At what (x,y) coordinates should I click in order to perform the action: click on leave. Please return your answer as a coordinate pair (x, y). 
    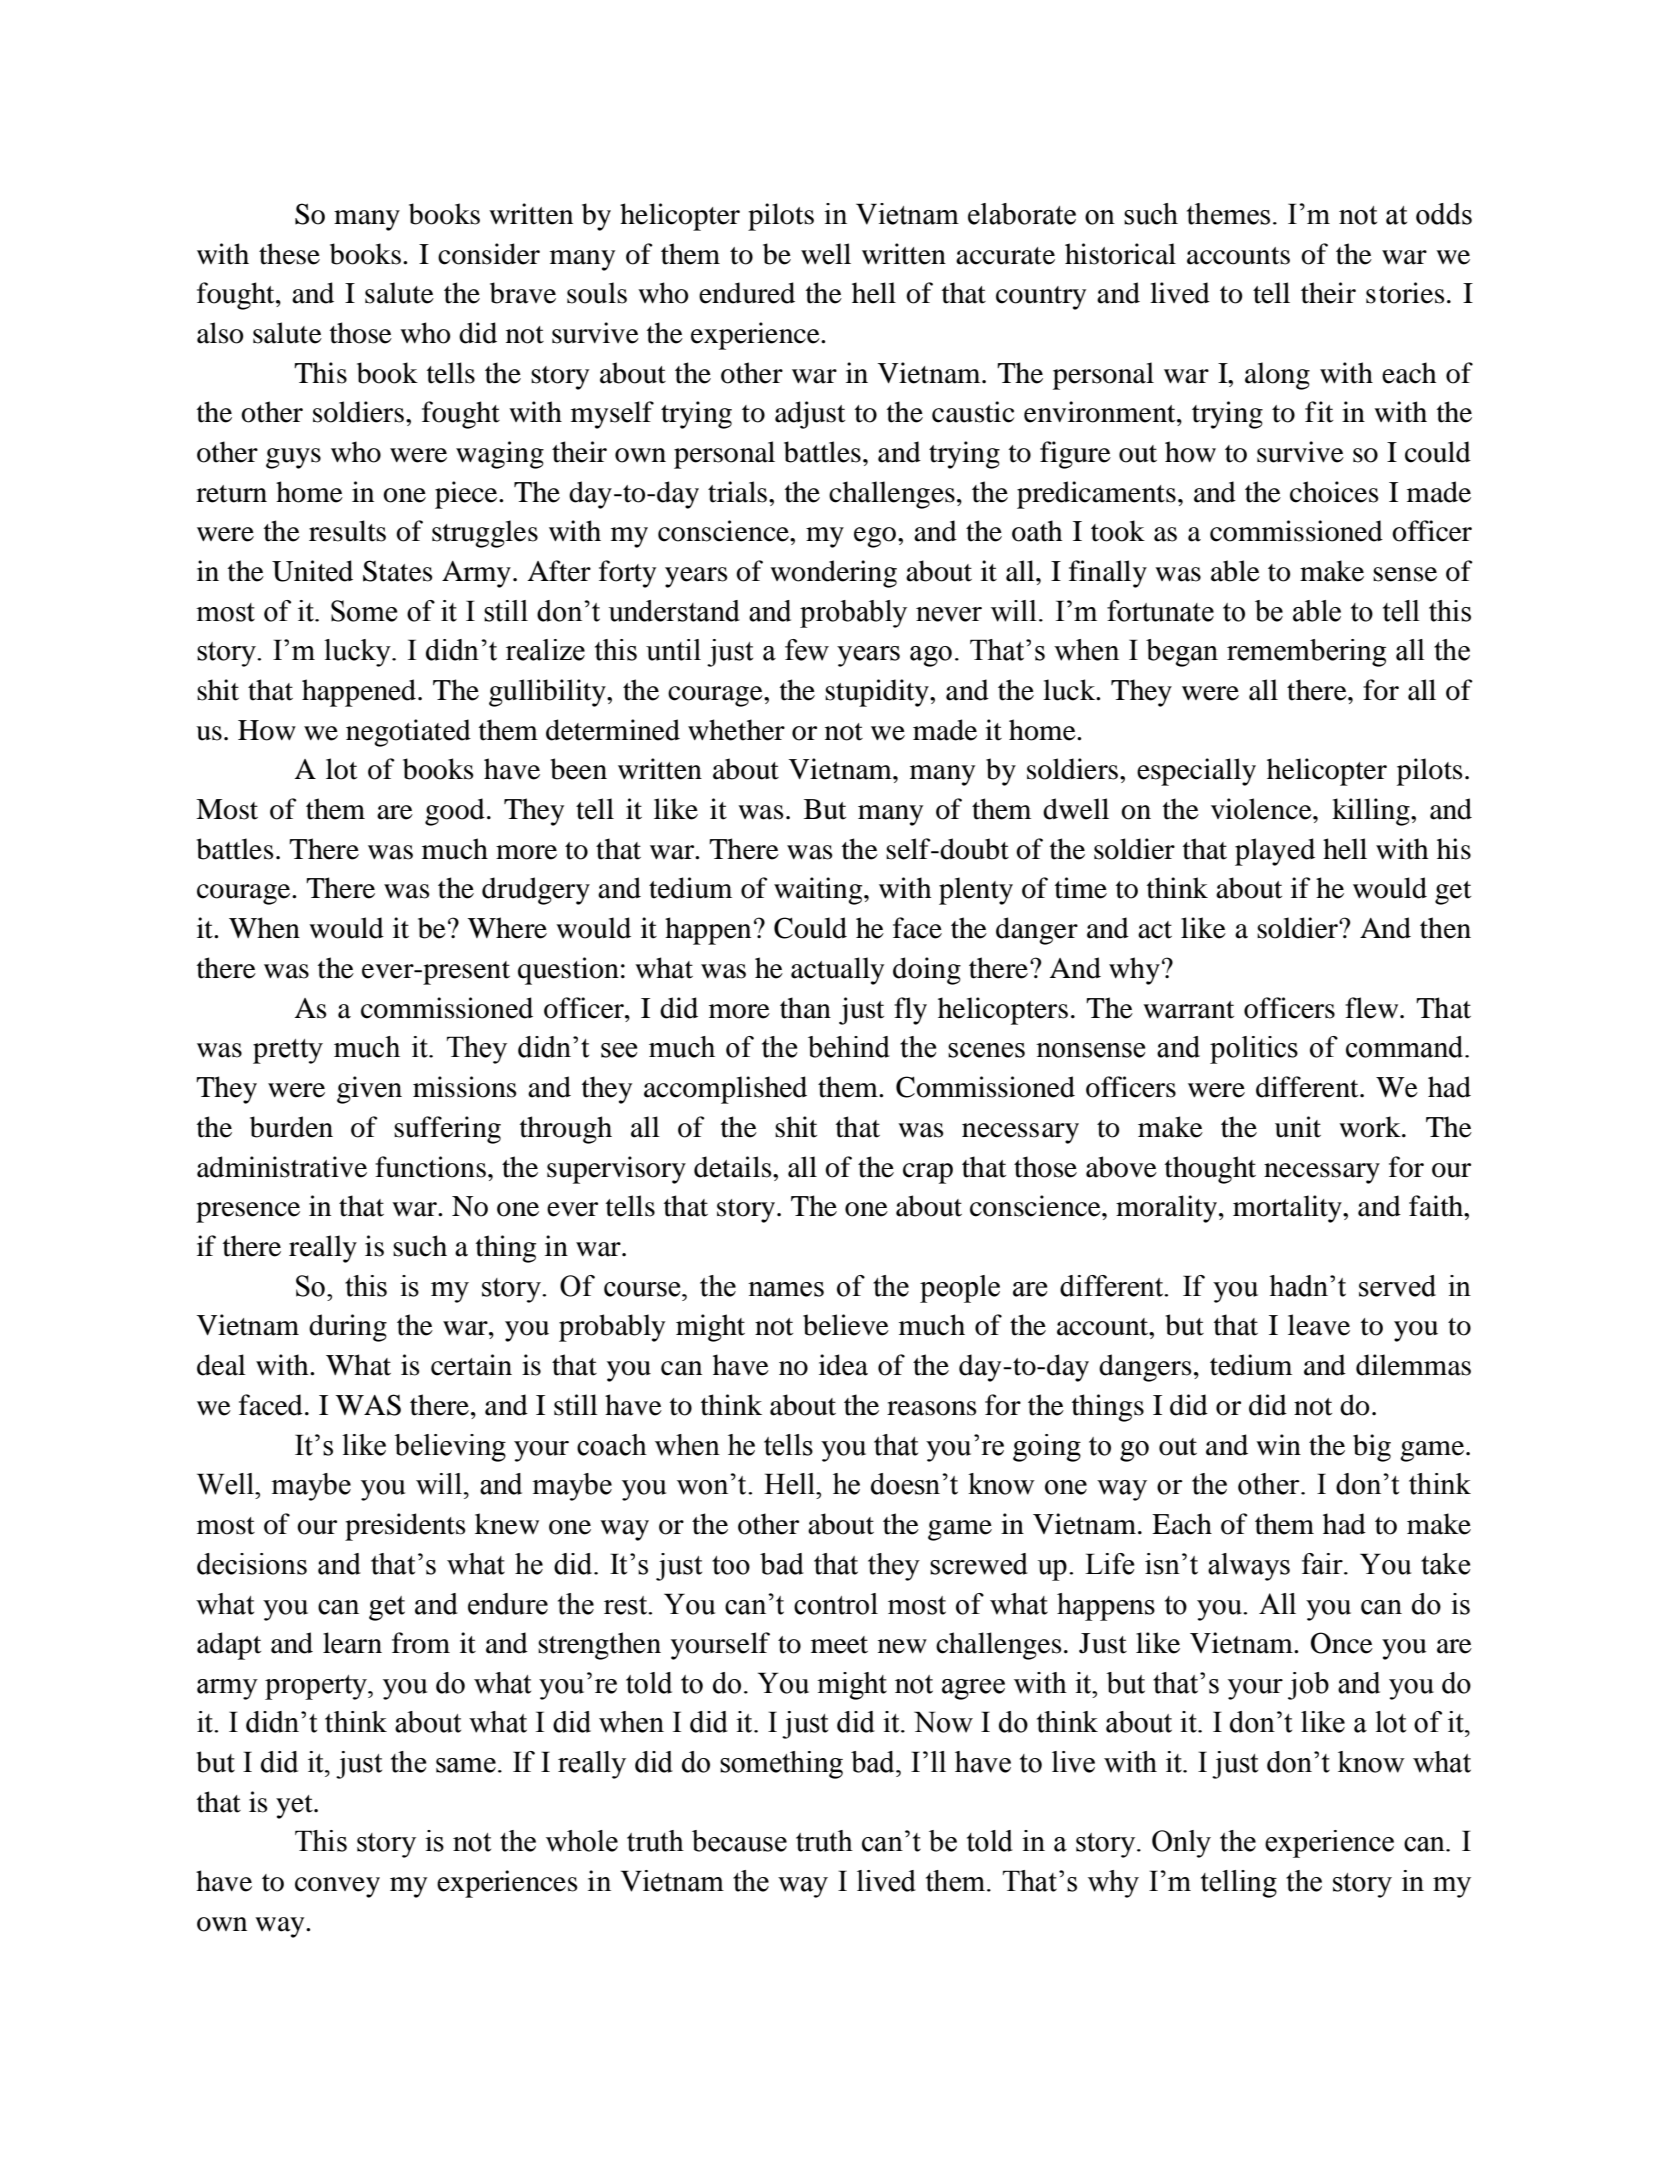
    Looking at the image, I should click on (1319, 1325).
